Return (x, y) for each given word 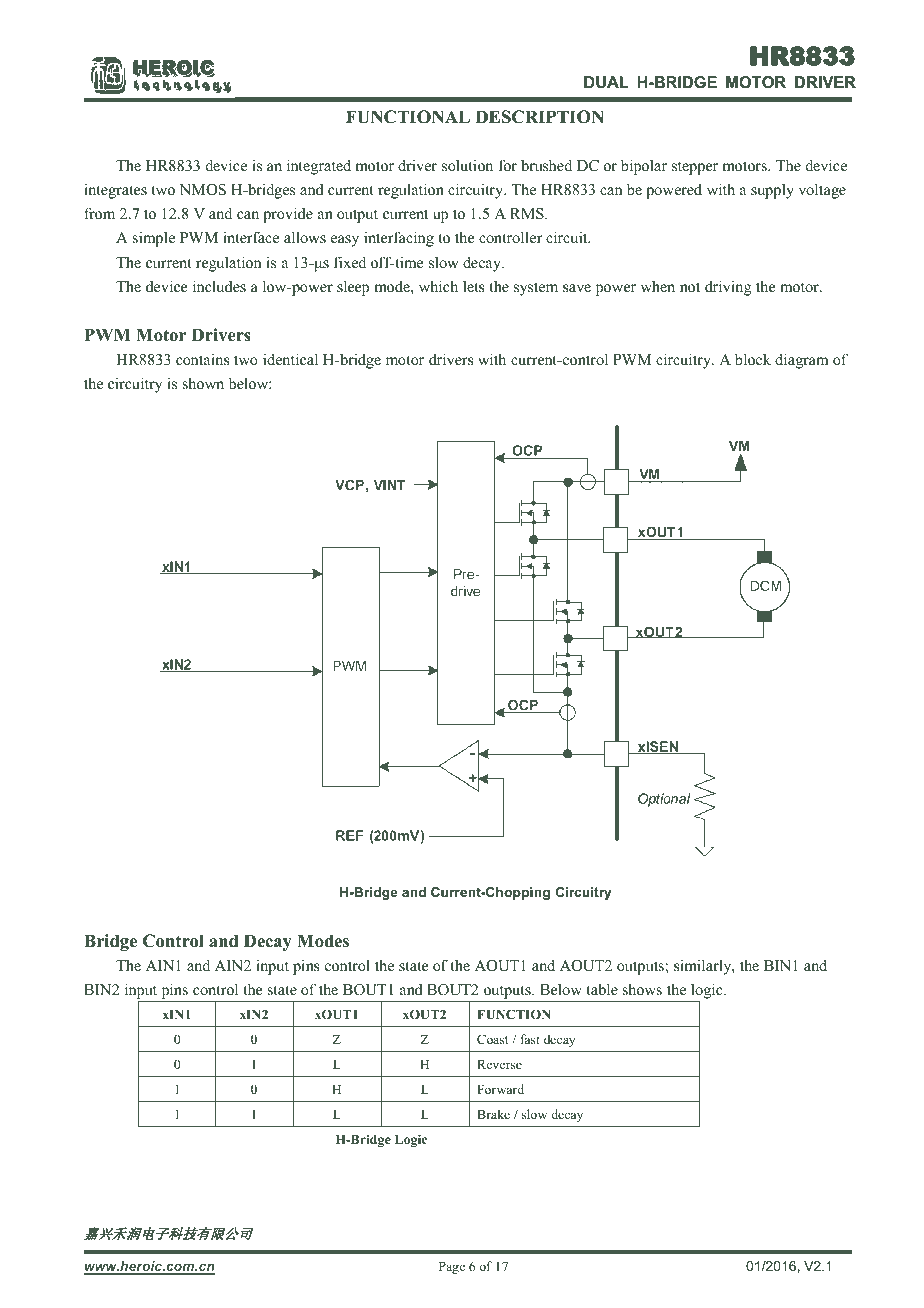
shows (642, 989)
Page (452, 1268)
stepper (695, 168)
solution (467, 165)
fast (530, 1039)
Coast (492, 1039)
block (753, 359)
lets (474, 286)
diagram (802, 361)
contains (203, 359)
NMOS (202, 190)
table (602, 989)
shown (203, 383)
